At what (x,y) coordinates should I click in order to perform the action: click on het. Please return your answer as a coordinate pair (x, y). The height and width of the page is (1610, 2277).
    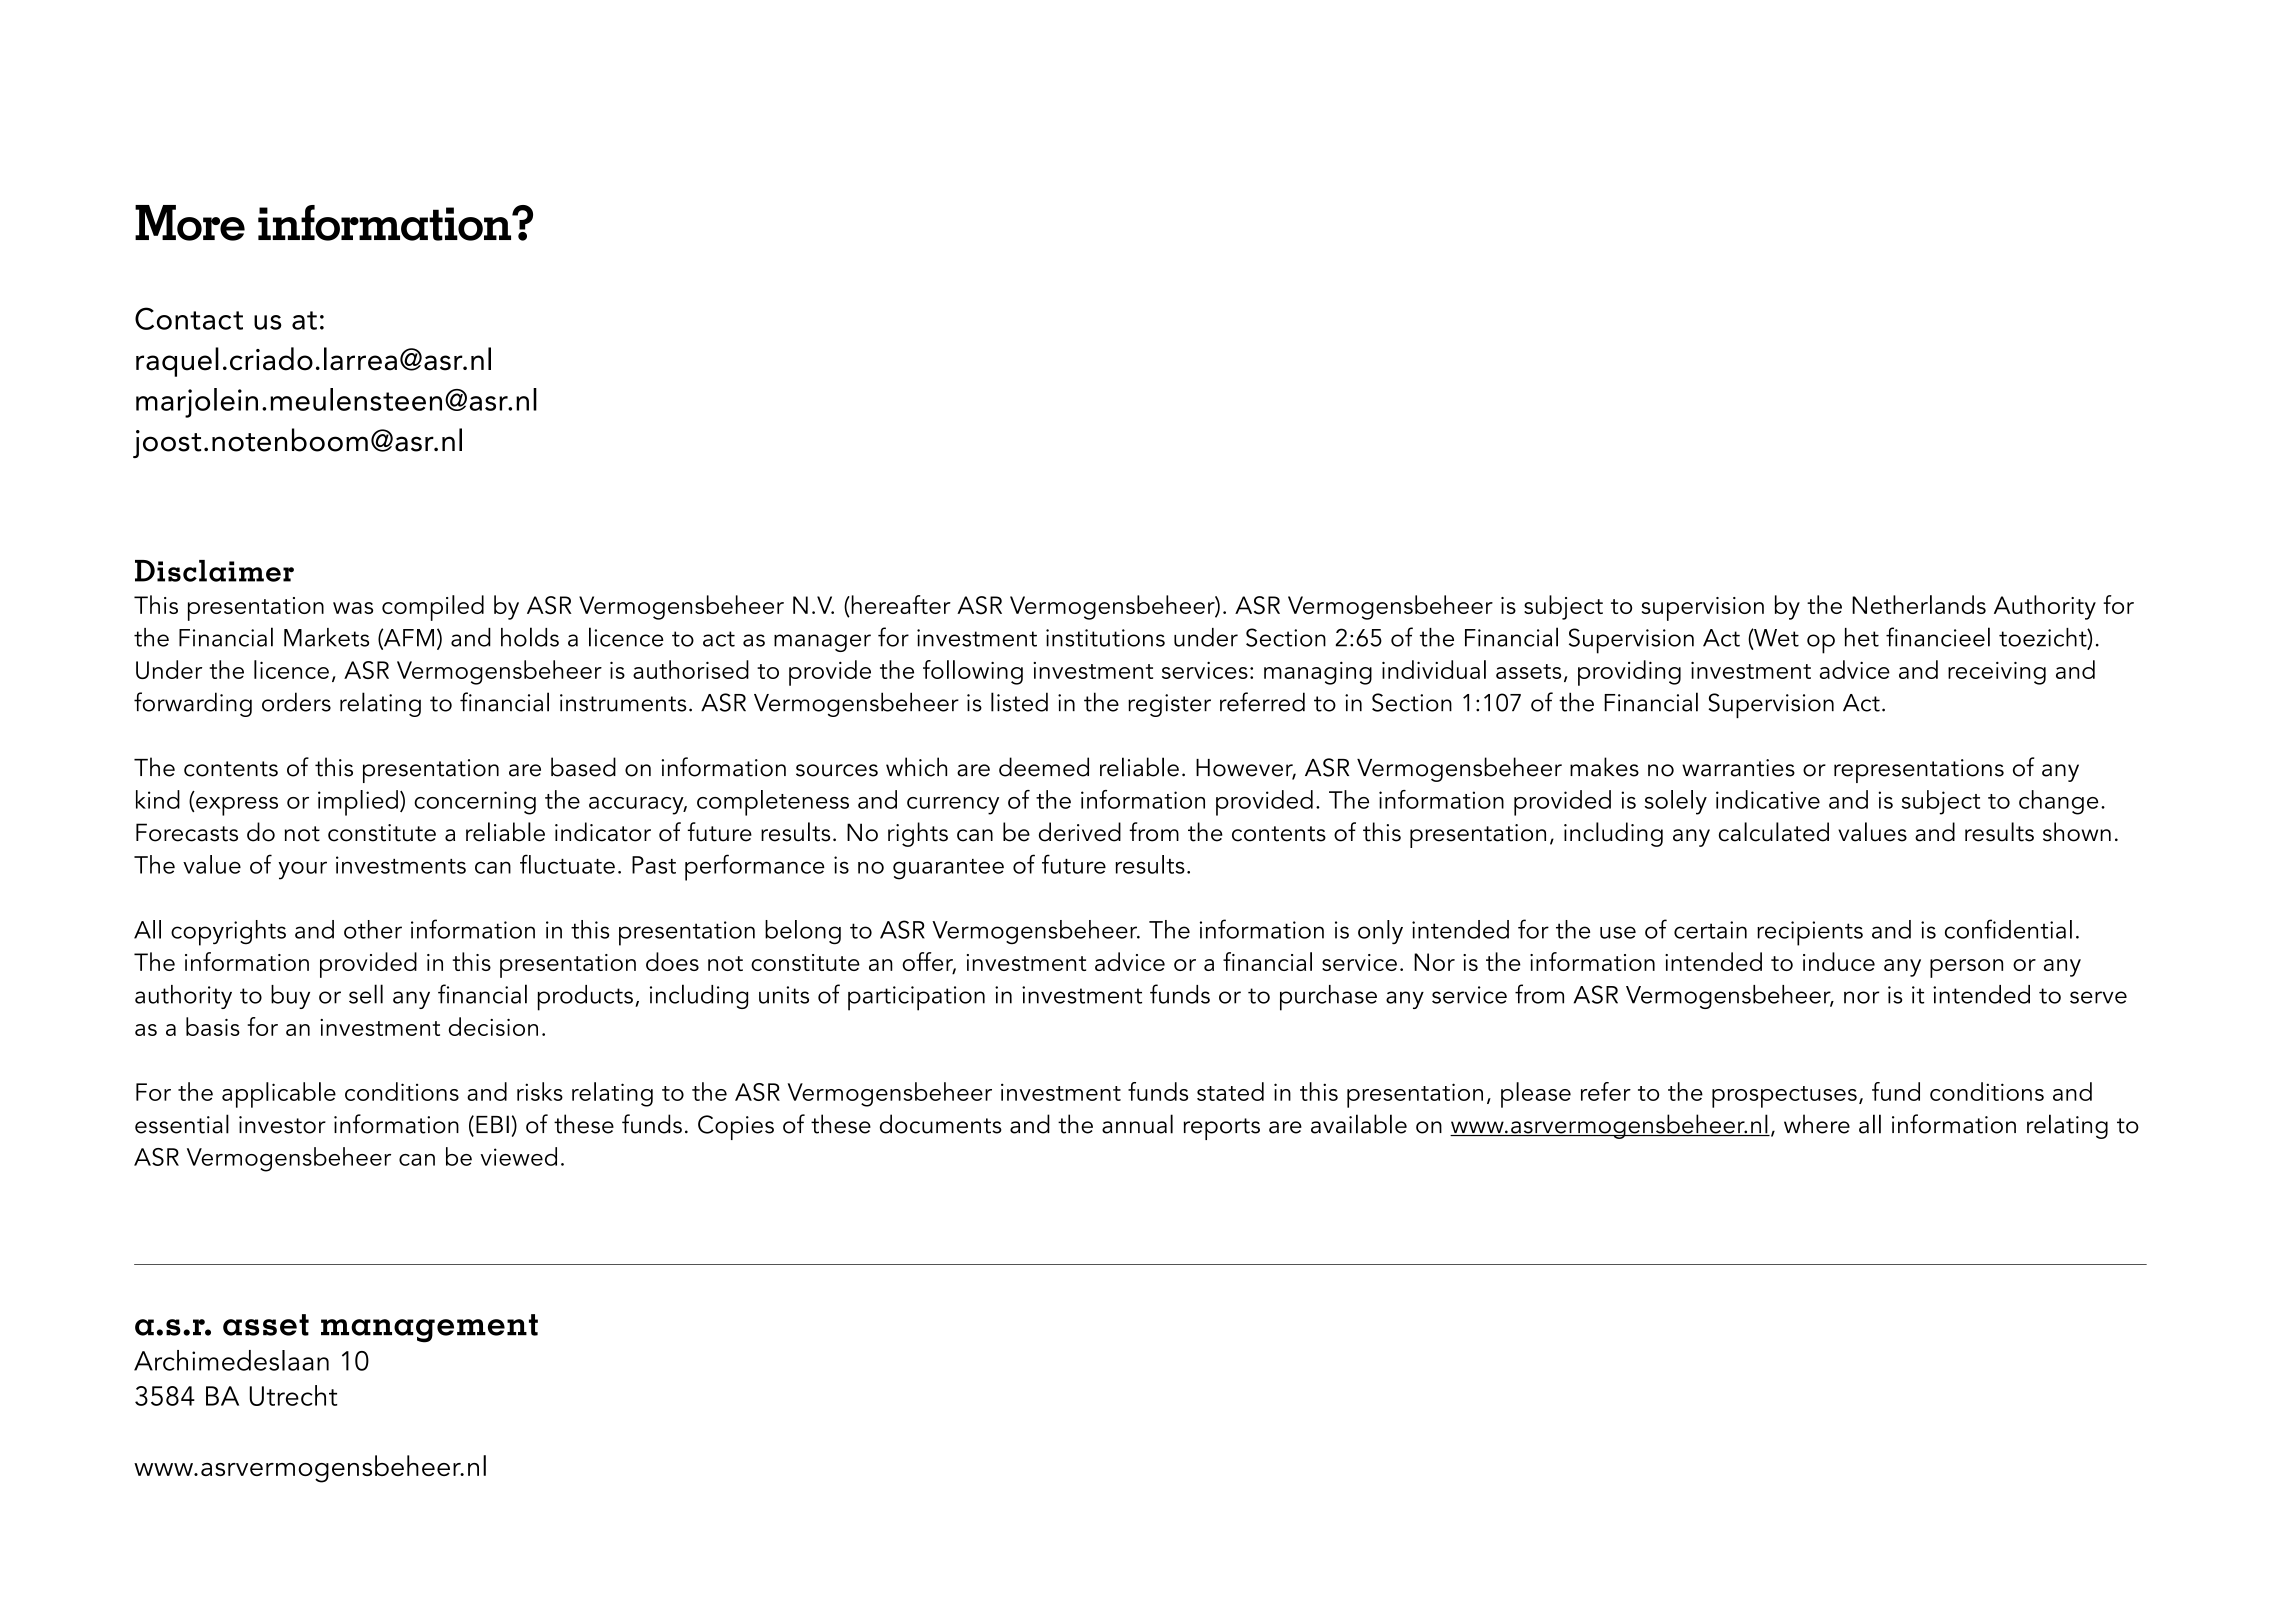
    Looking at the image, I should click on (1862, 637).
